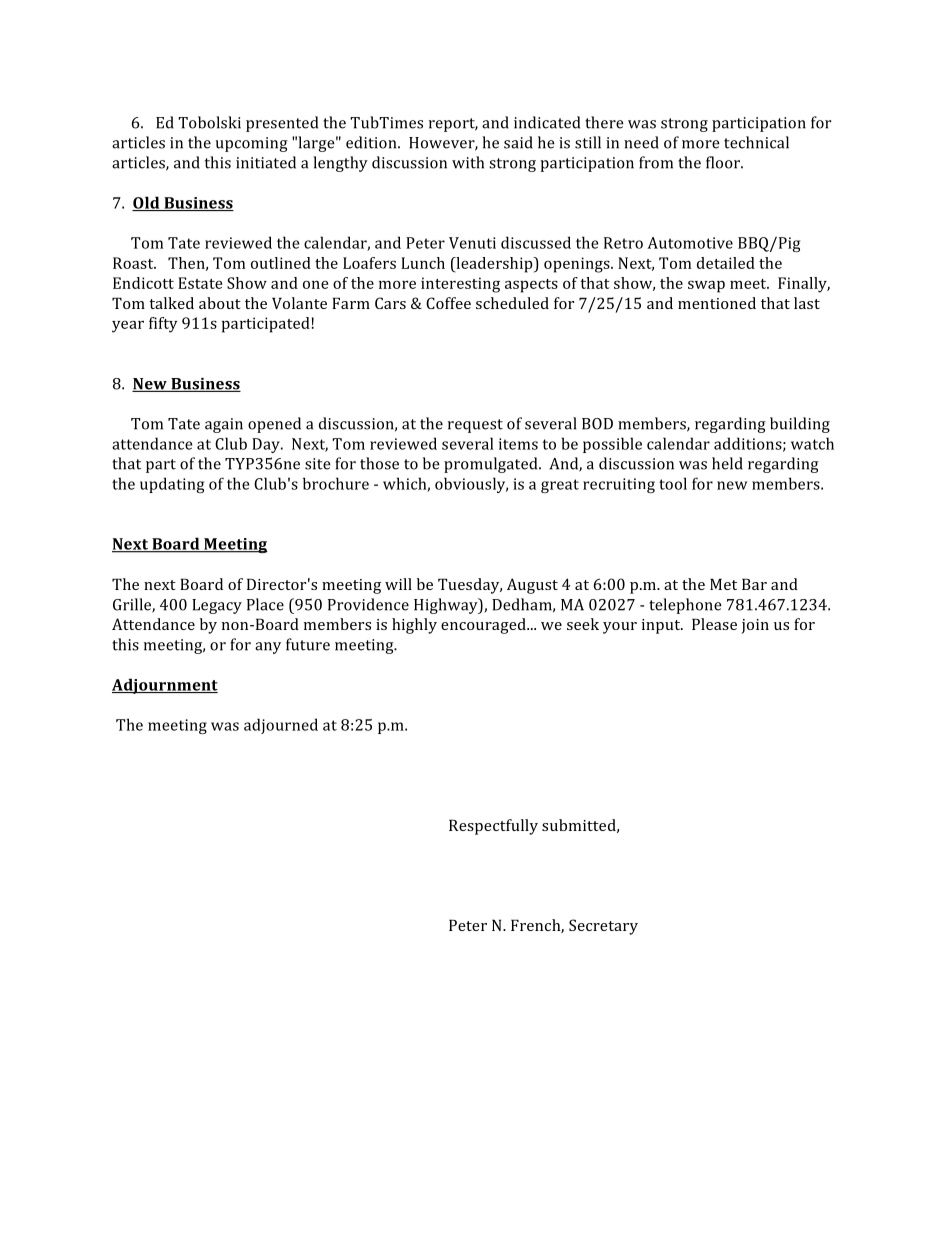 The width and height of the page is (952, 1233). What do you see at coordinates (756, 142) in the page?
I see `technical` at bounding box center [756, 142].
